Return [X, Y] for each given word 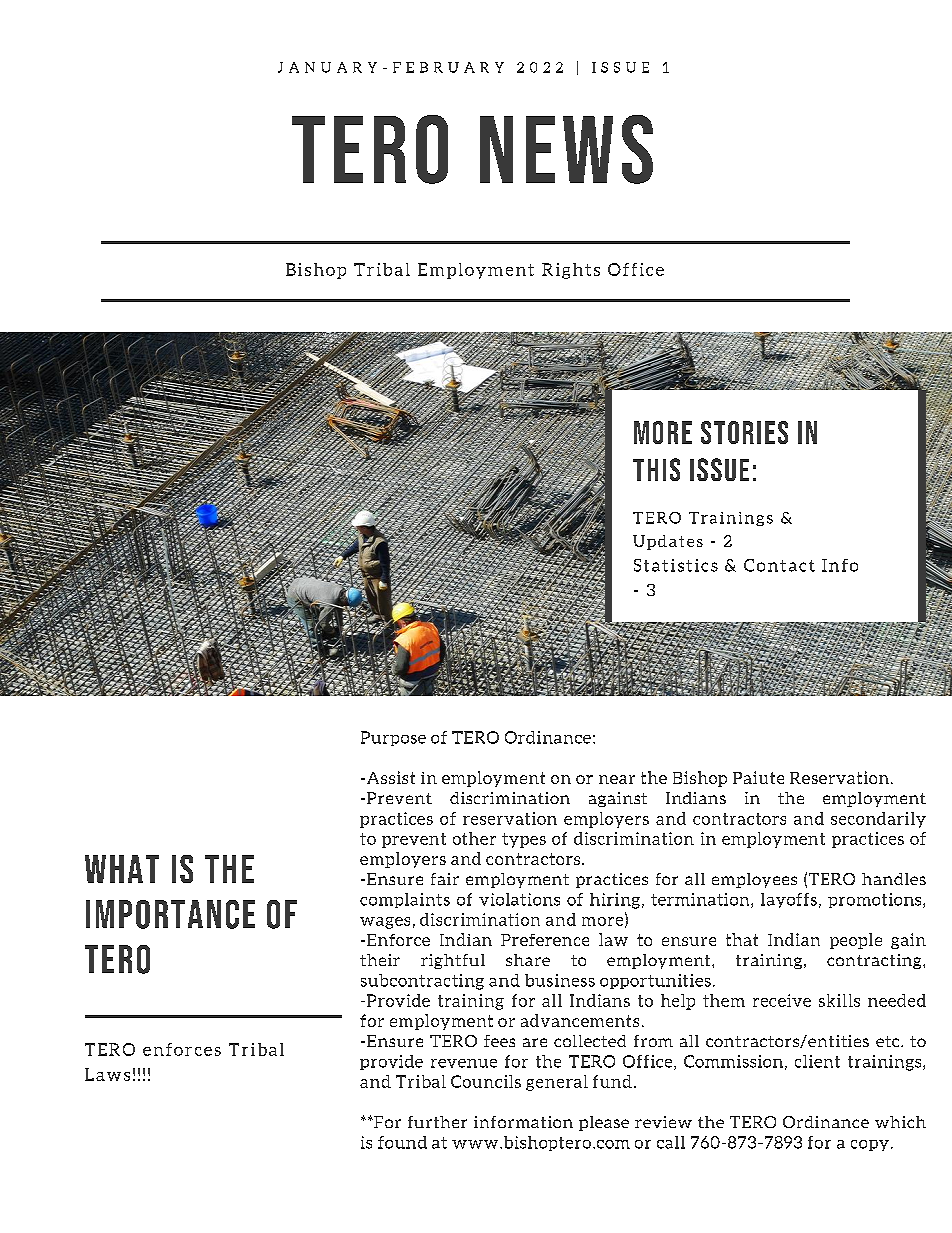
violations [519, 899]
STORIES [744, 432]
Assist [391, 777]
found [402, 1142]
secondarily [878, 820]
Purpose [393, 738]
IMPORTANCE [170, 914]
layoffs [789, 900]
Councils [486, 1081]
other [474, 838]
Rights [571, 271]
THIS [656, 469]
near [617, 779]
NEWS [566, 149]
